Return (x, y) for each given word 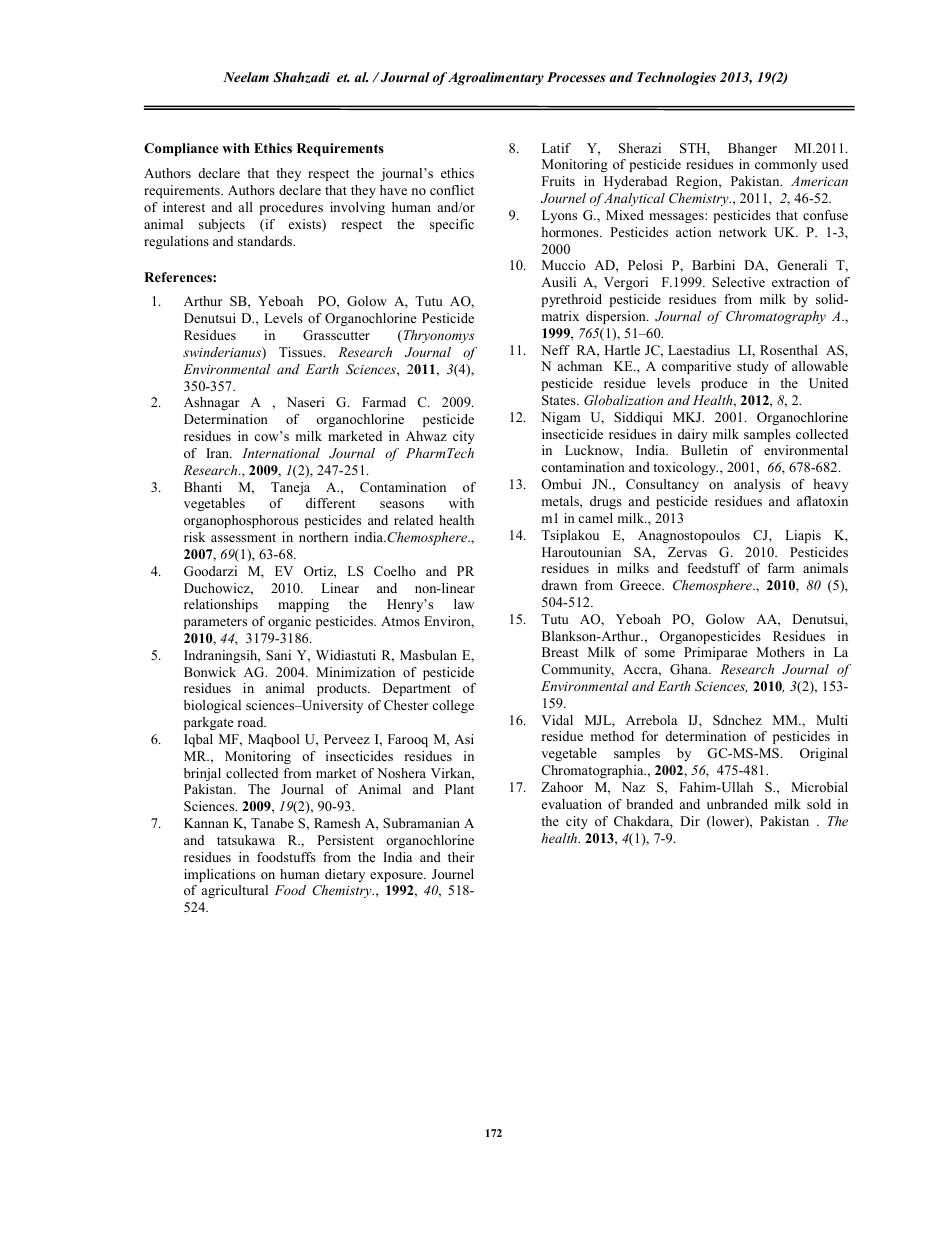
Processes (576, 77)
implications (219, 875)
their (461, 857)
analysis (757, 485)
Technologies (676, 78)
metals (561, 501)
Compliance (181, 149)
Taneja (290, 488)
